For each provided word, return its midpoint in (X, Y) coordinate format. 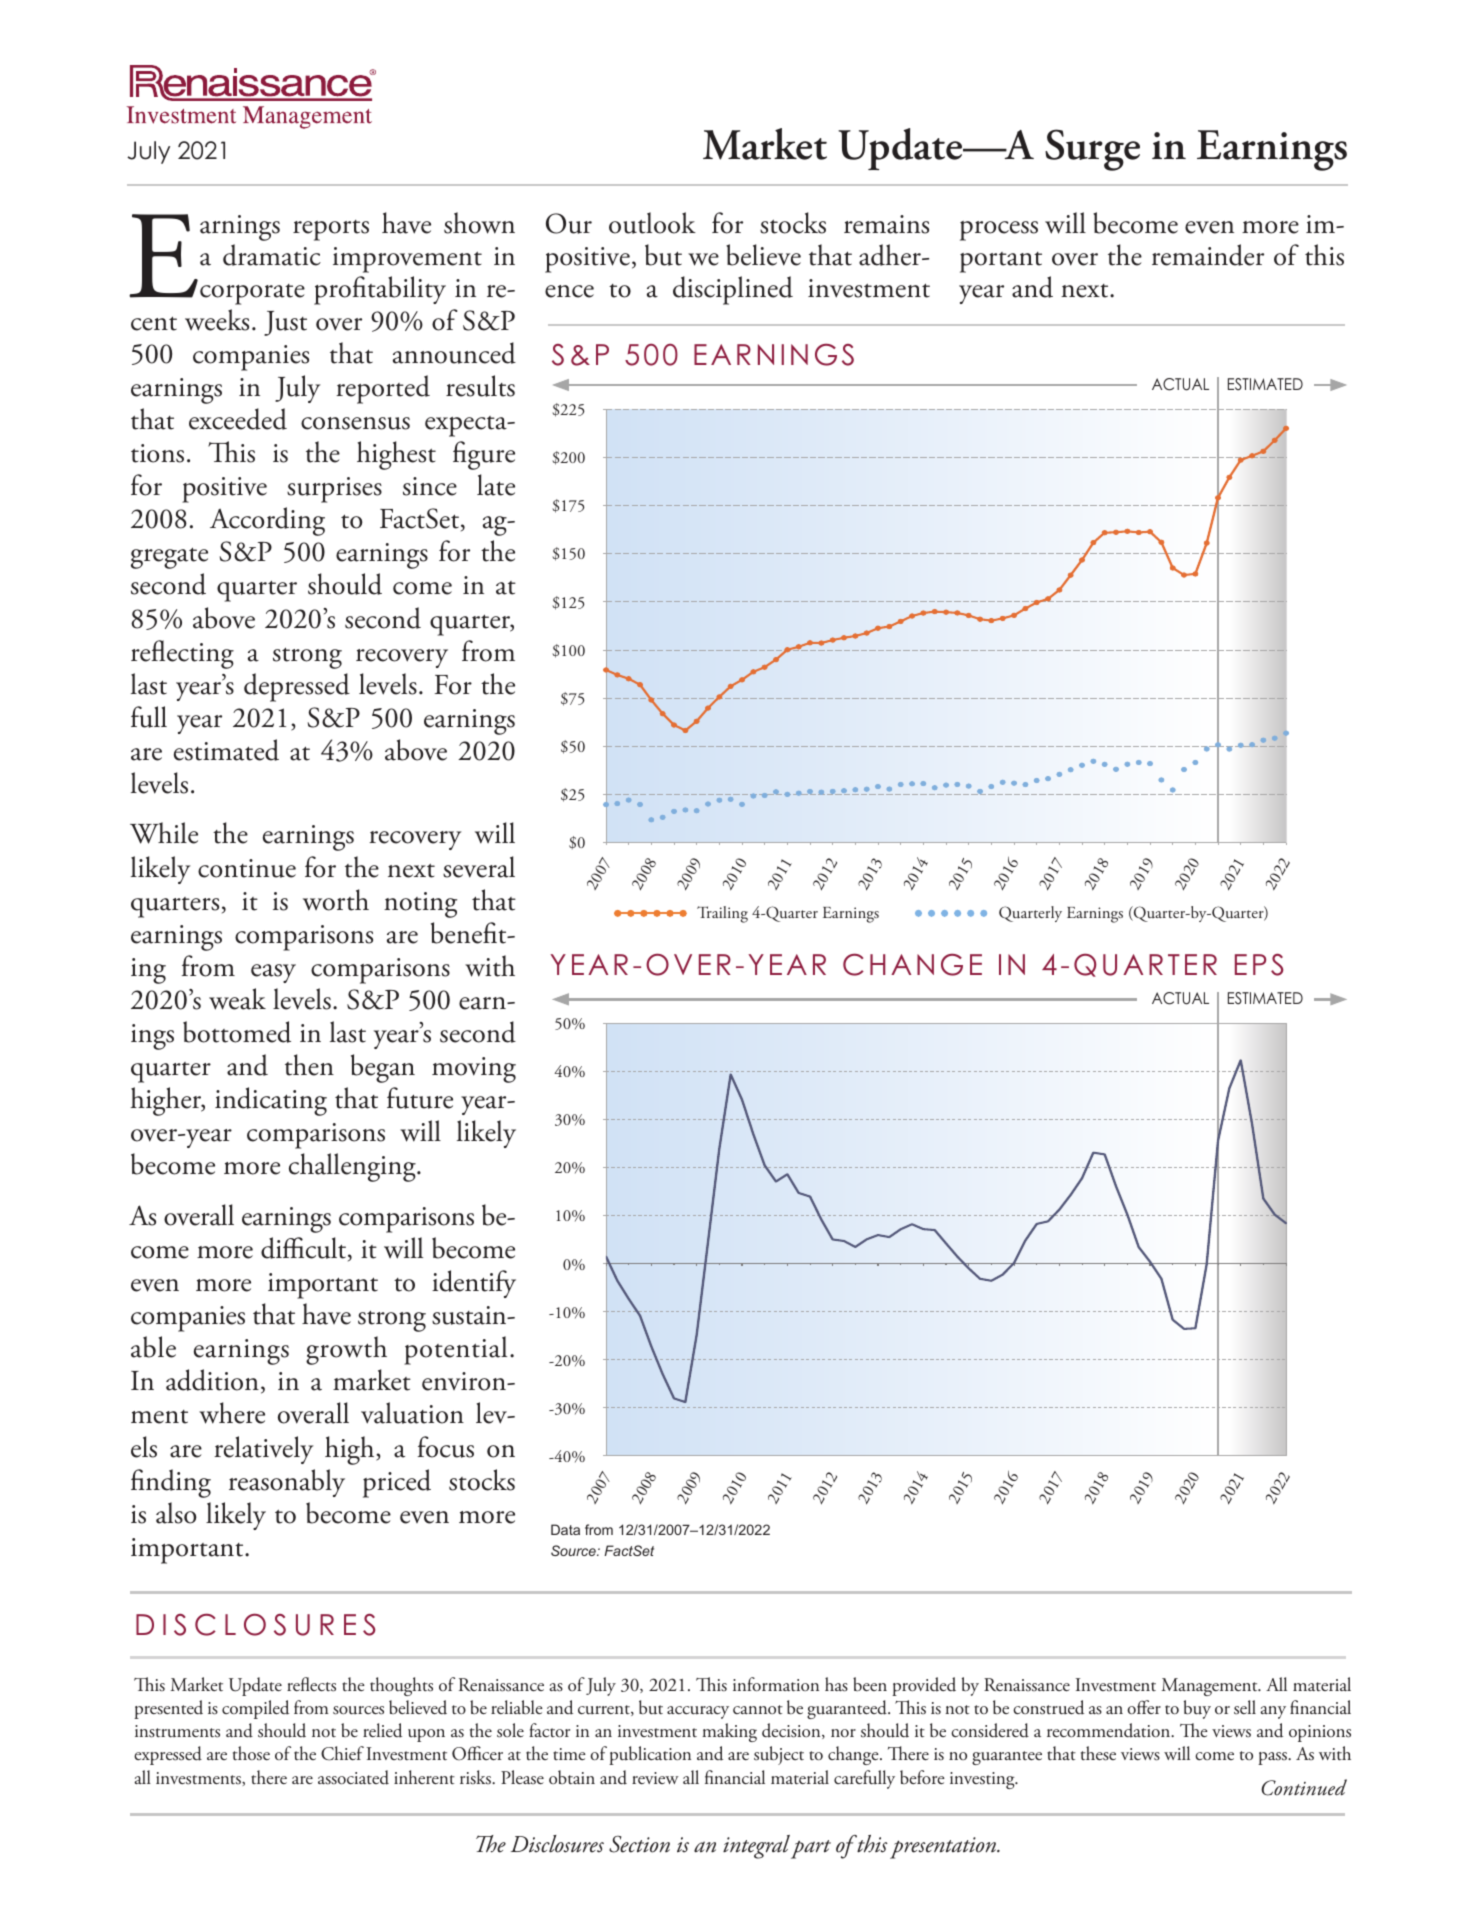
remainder (1208, 255)
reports (331, 230)
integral (756, 1847)
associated (353, 1777)
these (1098, 1753)
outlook (652, 223)
